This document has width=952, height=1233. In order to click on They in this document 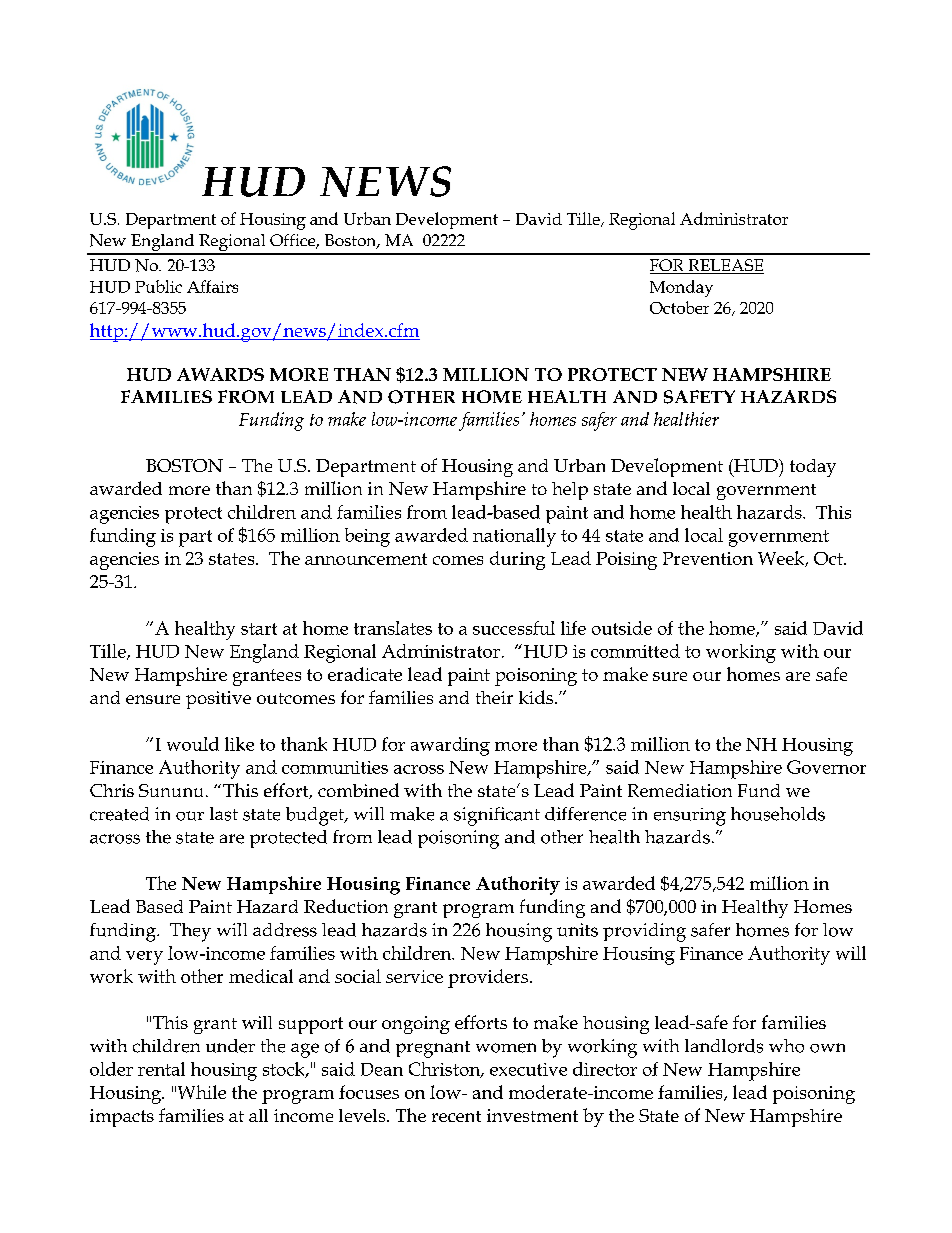, I will do `click(190, 932)`.
